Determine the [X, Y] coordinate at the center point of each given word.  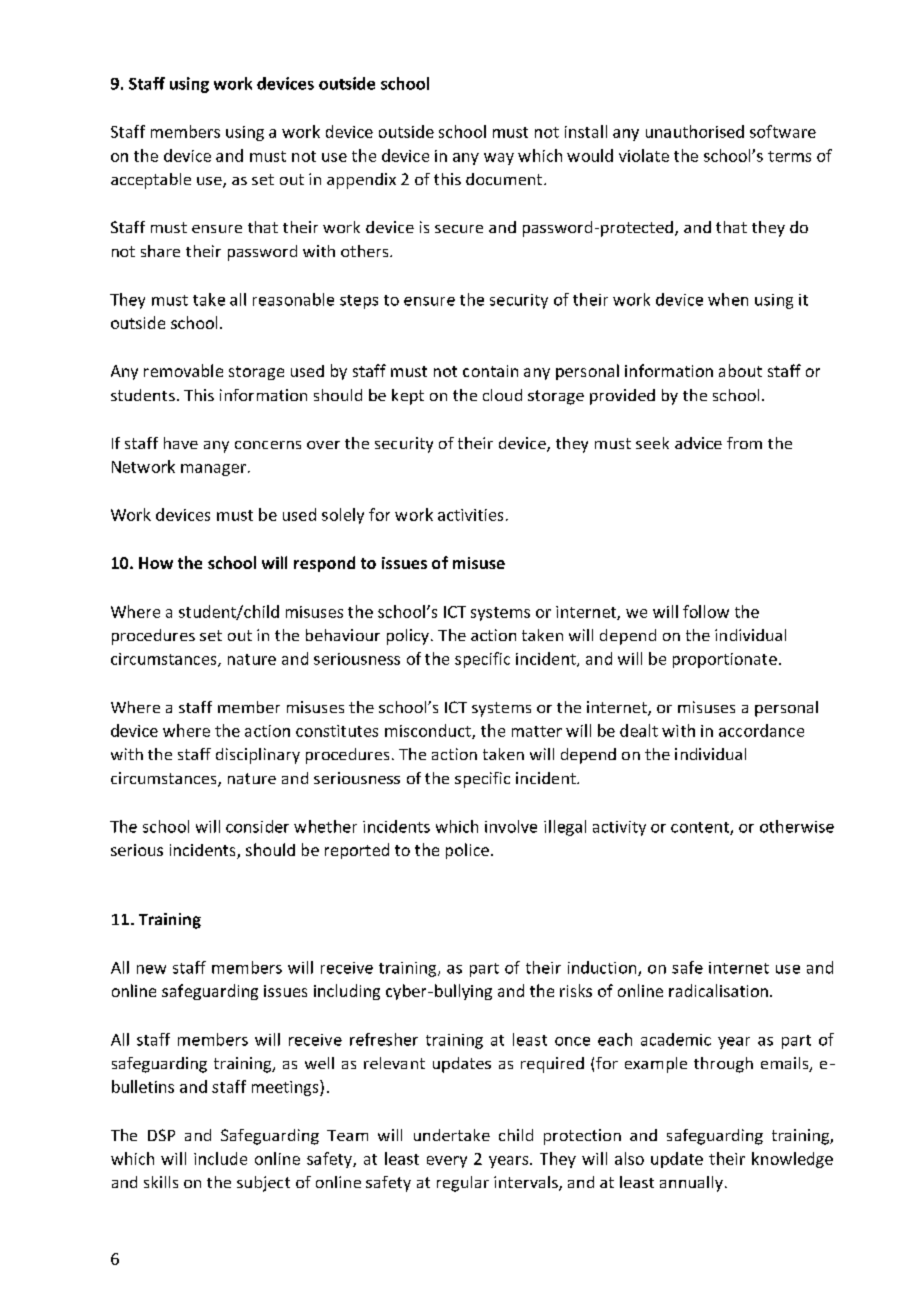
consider [257, 826]
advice [698, 443]
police [467, 851]
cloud [502, 395]
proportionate [725, 660]
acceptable [151, 181]
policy [408, 637]
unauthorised [695, 131]
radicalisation [718, 990]
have [181, 443]
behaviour [343, 635]
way [499, 159]
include [220, 1158]
